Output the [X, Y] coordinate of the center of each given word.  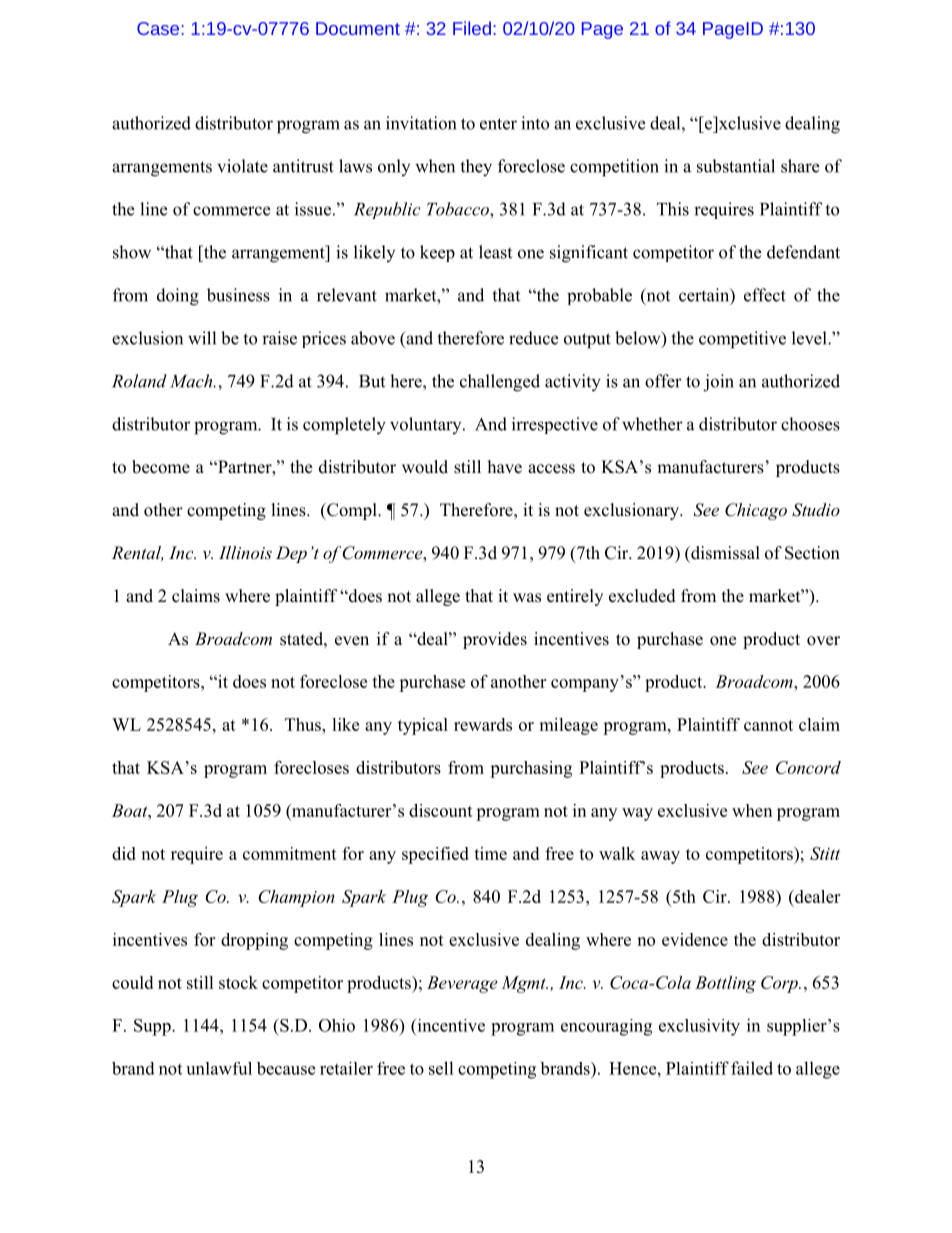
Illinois [245, 552]
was [527, 598]
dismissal [724, 553]
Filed [472, 28]
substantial [736, 166]
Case [159, 28]
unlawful [219, 1068]
